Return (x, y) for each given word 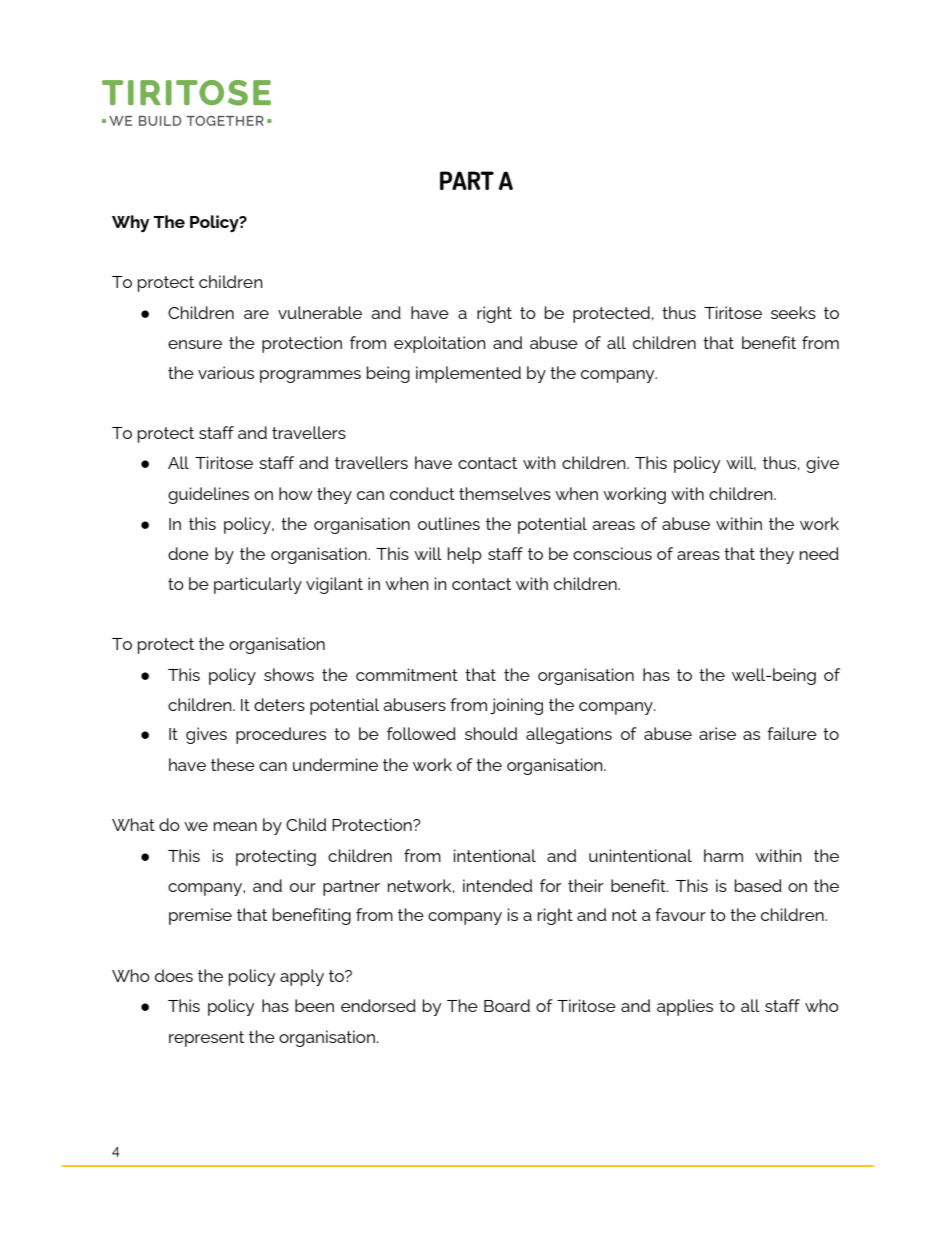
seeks (793, 312)
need (819, 553)
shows (289, 674)
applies (685, 1007)
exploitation (440, 344)
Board (507, 1005)
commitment (407, 674)
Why (130, 223)
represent (206, 1039)
